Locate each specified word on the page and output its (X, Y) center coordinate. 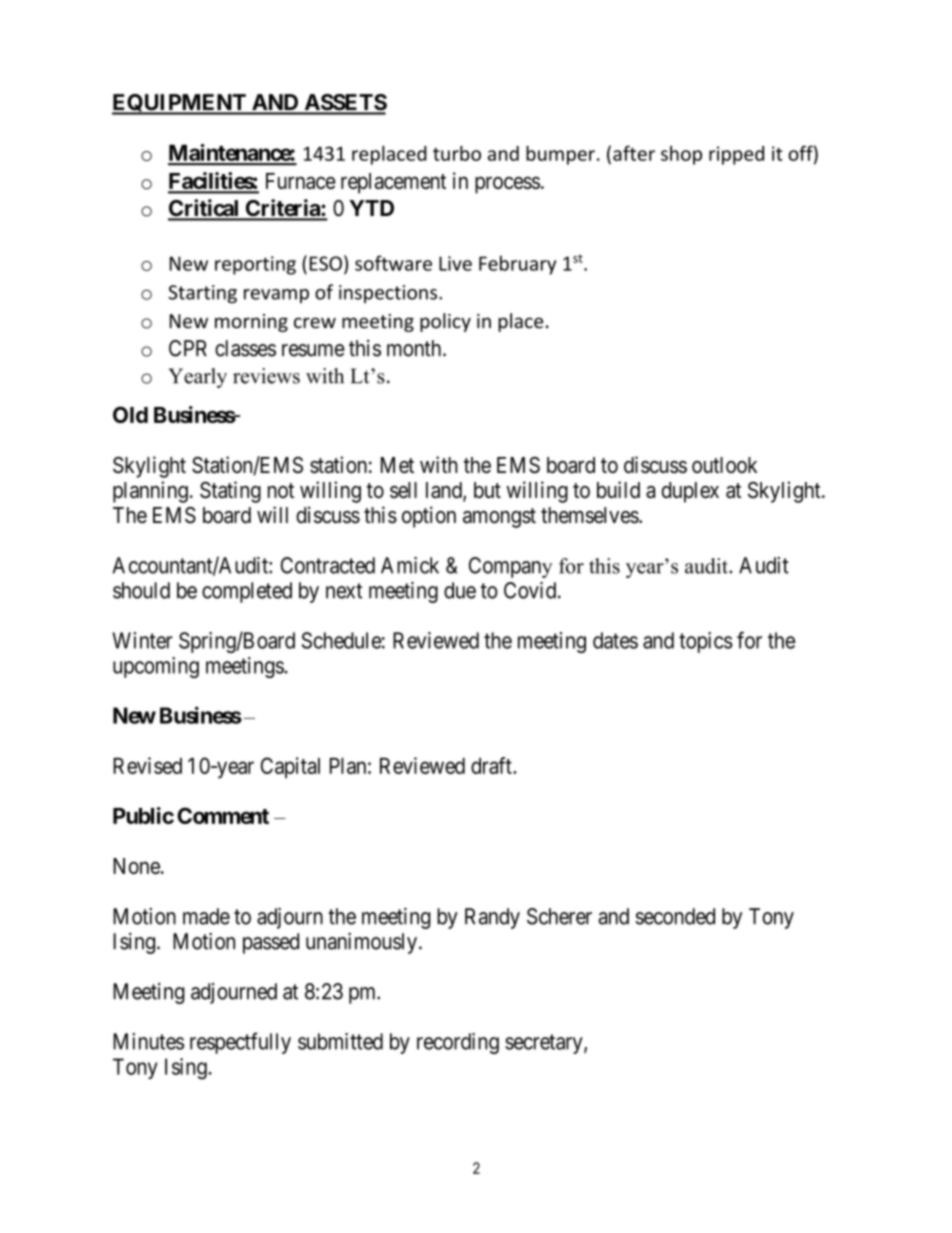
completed (247, 592)
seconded (675, 916)
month (415, 348)
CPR (188, 348)
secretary (545, 1044)
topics (706, 642)
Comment (223, 815)
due (460, 590)
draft (492, 765)
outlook (724, 465)
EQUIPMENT (180, 104)
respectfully (240, 1043)
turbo (457, 153)
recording (458, 1043)
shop (681, 155)
